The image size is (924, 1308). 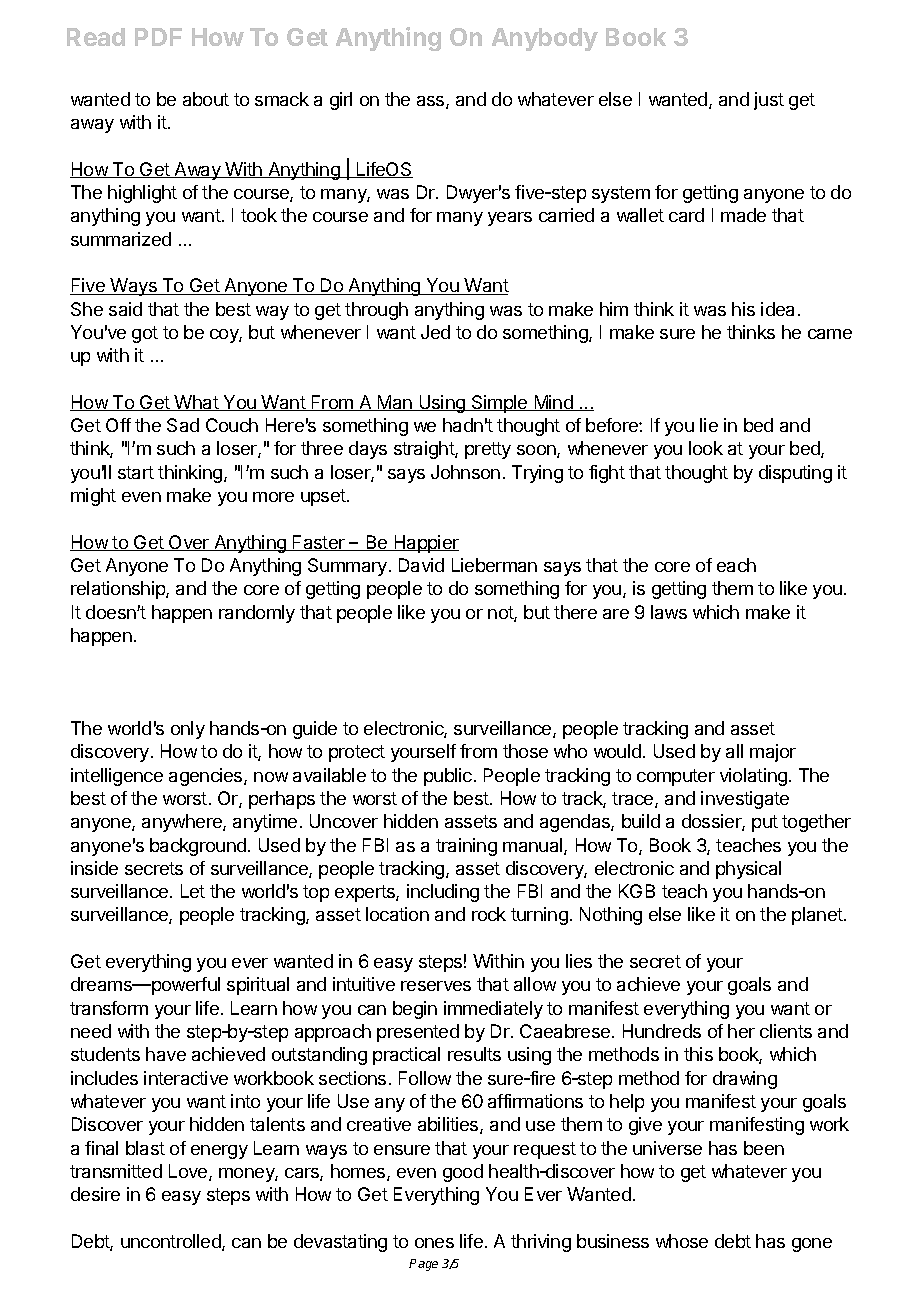 I want to click on whose, so click(x=682, y=1241).
